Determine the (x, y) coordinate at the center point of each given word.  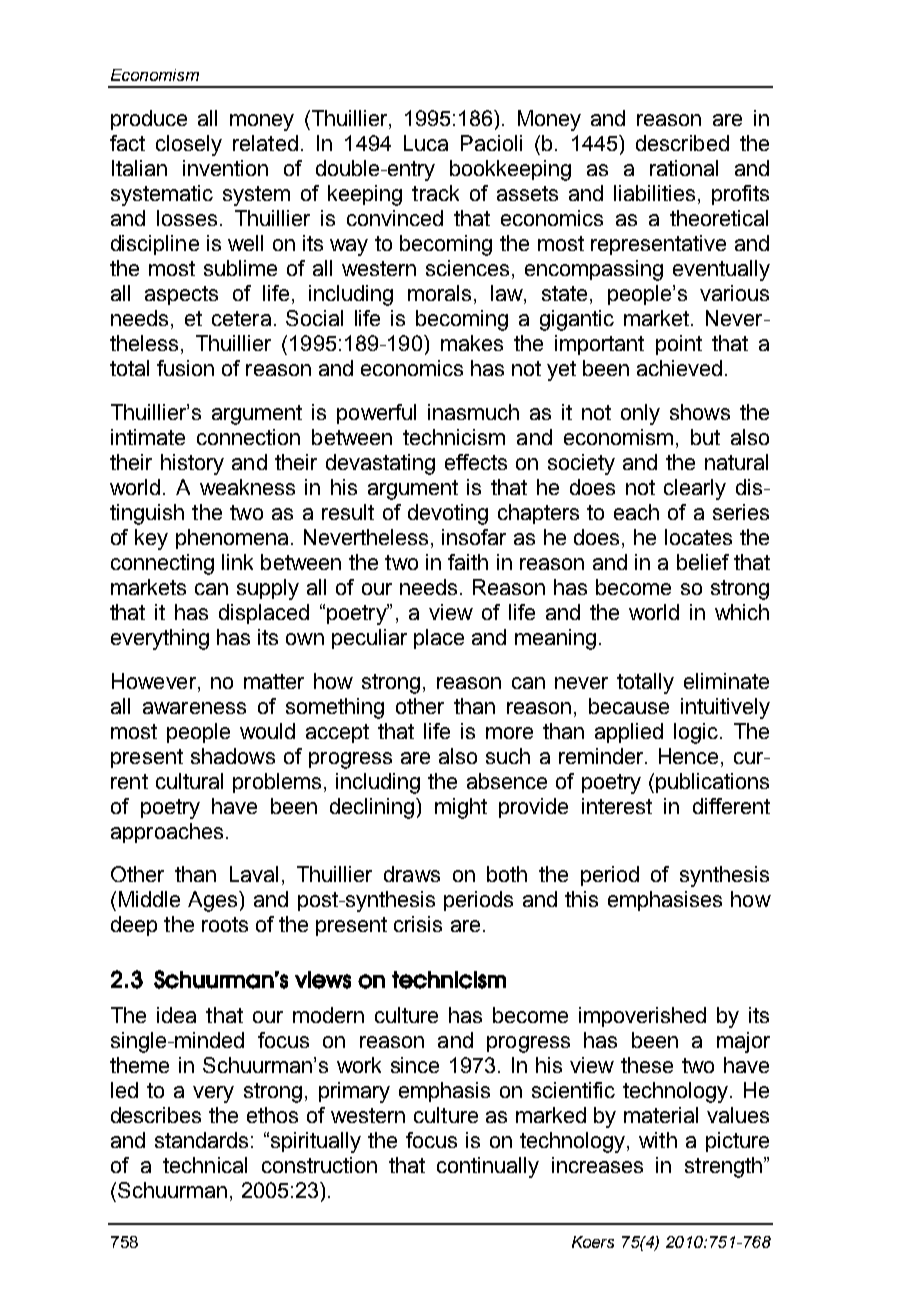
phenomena (234, 539)
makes (472, 343)
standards (201, 1140)
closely (189, 145)
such (508, 756)
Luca (426, 143)
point (679, 345)
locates (698, 537)
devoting (448, 514)
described (682, 143)
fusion (185, 368)
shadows (233, 756)
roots (225, 924)
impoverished (642, 1017)
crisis (418, 924)
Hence (688, 756)
